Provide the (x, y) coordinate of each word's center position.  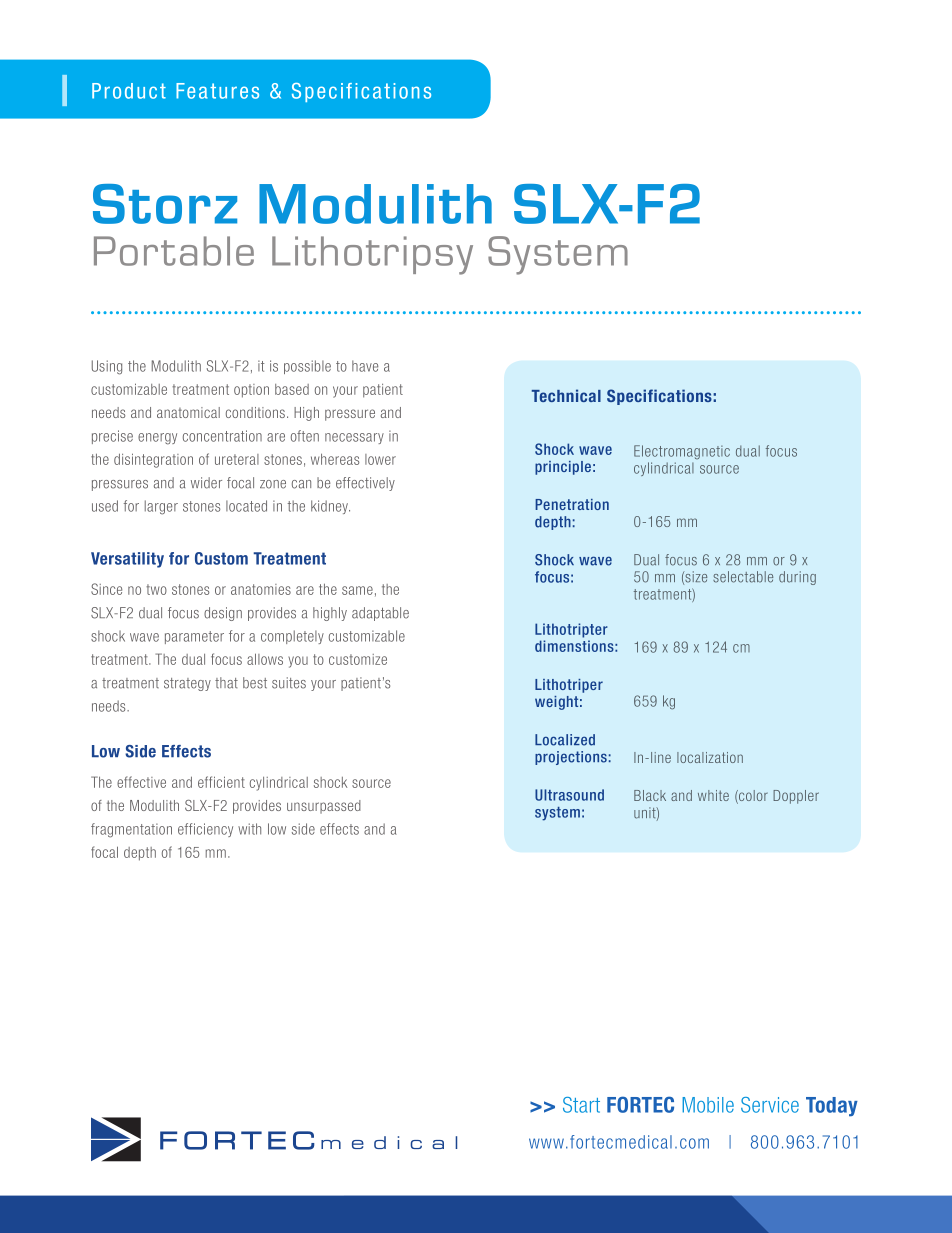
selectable (743, 577)
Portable (174, 251)
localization (710, 757)
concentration (222, 436)
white (713, 795)
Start (581, 1105)
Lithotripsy (372, 255)
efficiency (205, 830)
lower (380, 459)
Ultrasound (569, 795)
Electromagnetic (682, 452)
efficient (221, 782)
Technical (566, 395)
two (156, 589)
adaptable (380, 614)
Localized (565, 740)
